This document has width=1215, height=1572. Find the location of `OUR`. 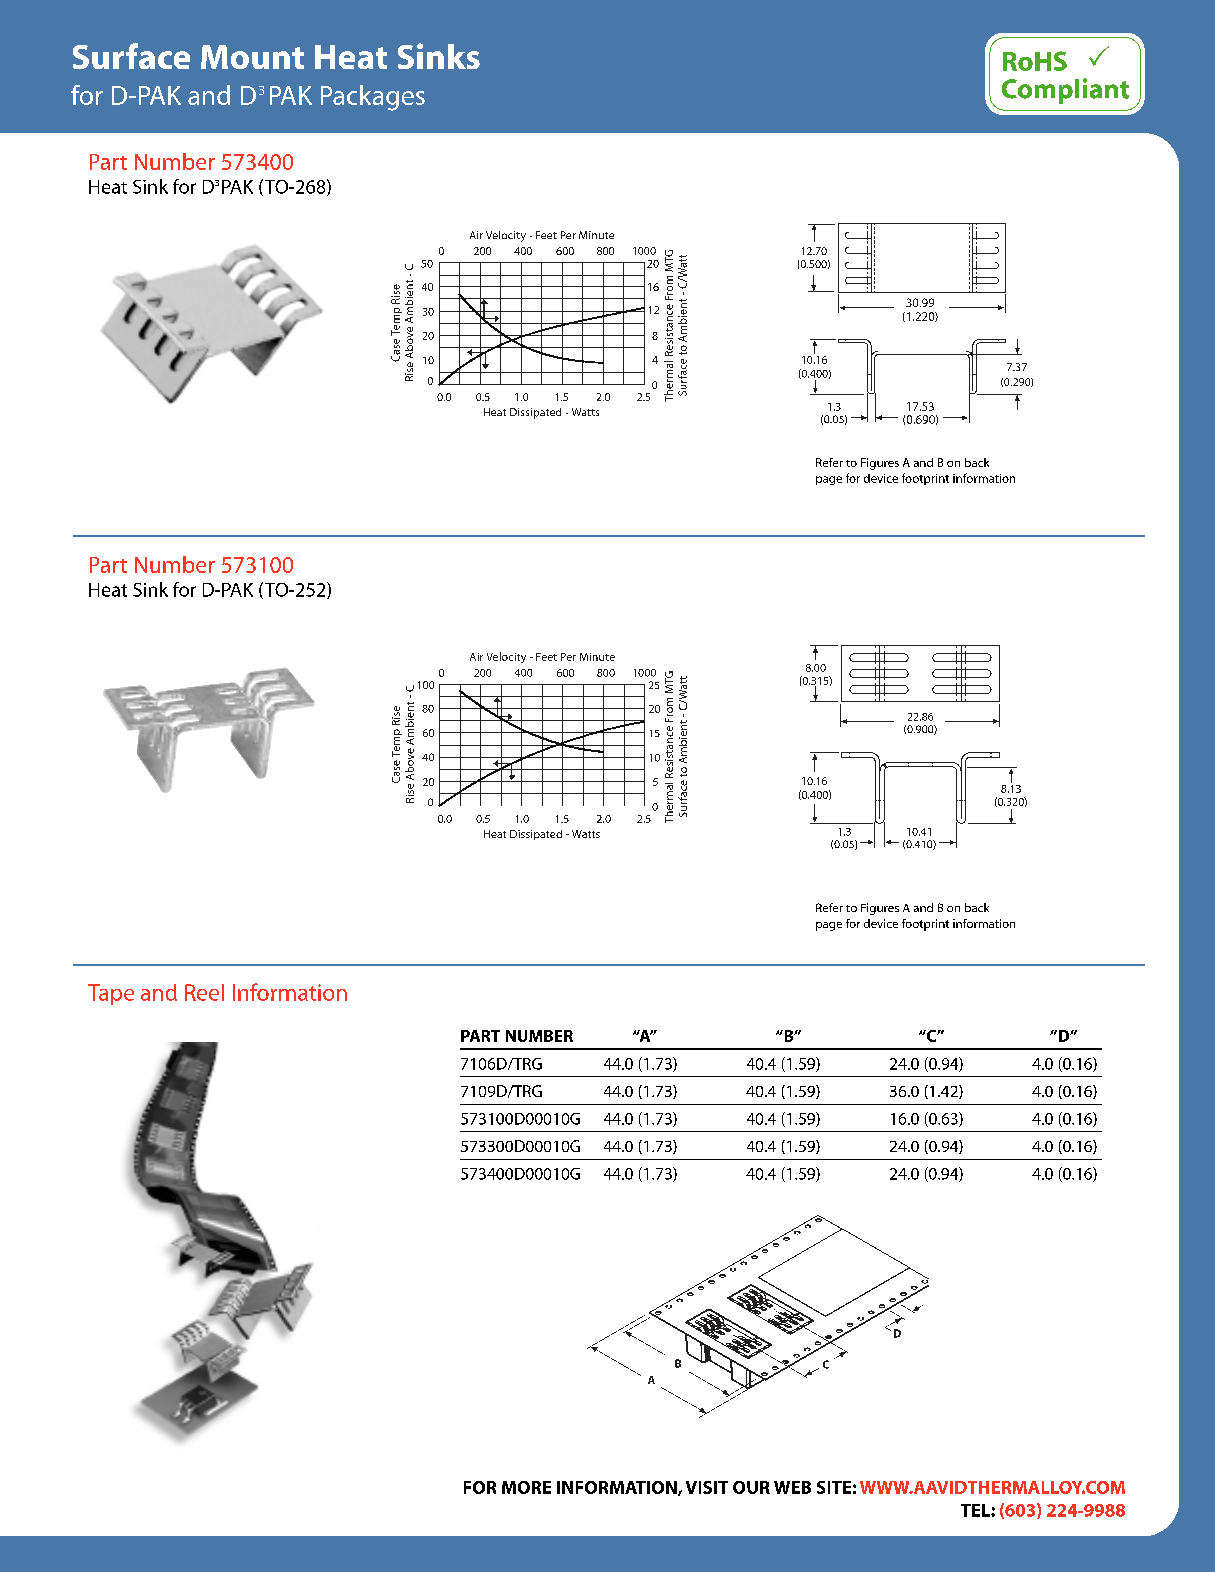

OUR is located at coordinates (751, 1487).
